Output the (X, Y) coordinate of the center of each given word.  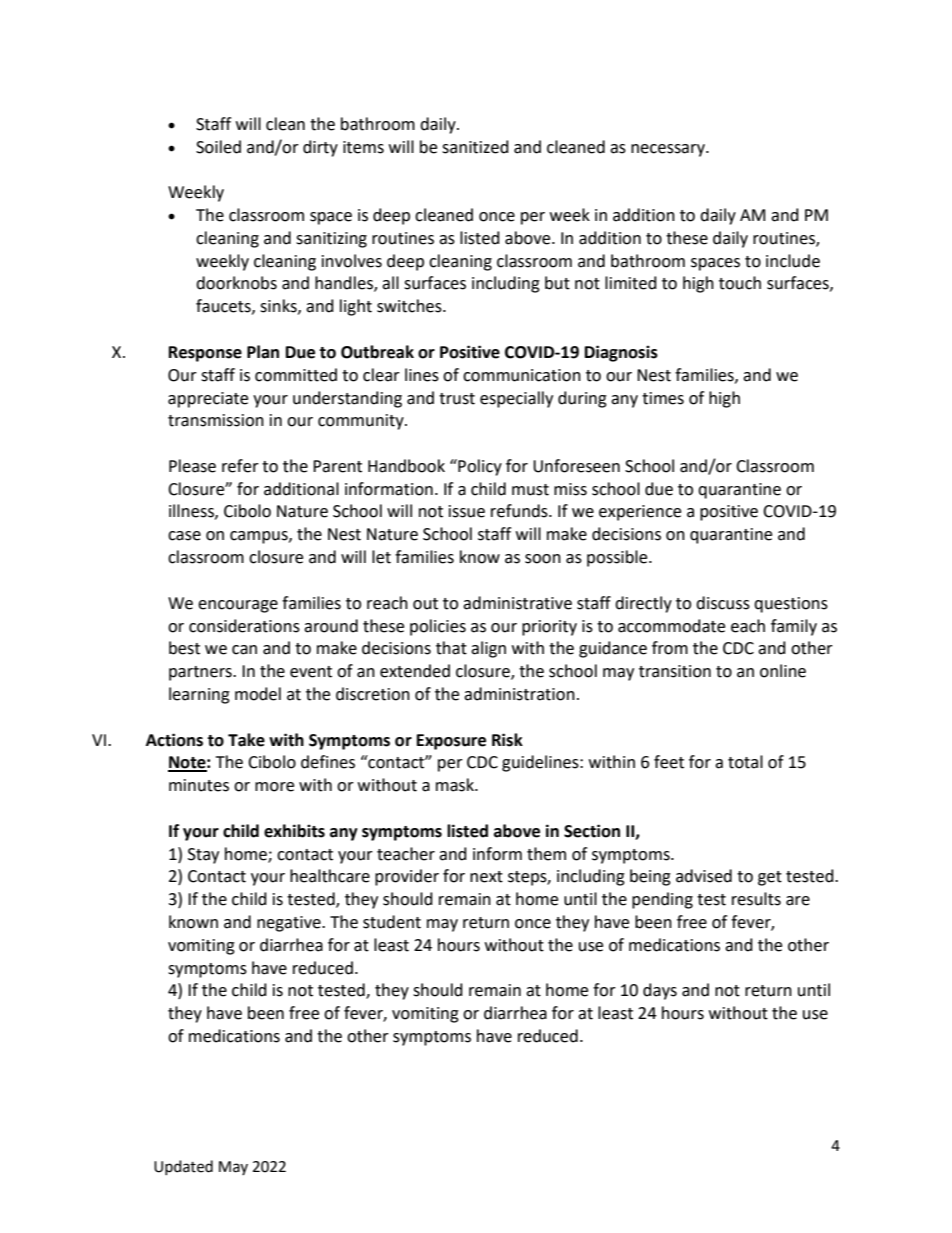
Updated (183, 1167)
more (274, 787)
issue (467, 511)
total (745, 762)
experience (640, 513)
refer (240, 466)
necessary (669, 150)
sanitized (475, 147)
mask (456, 785)
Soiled (218, 147)
